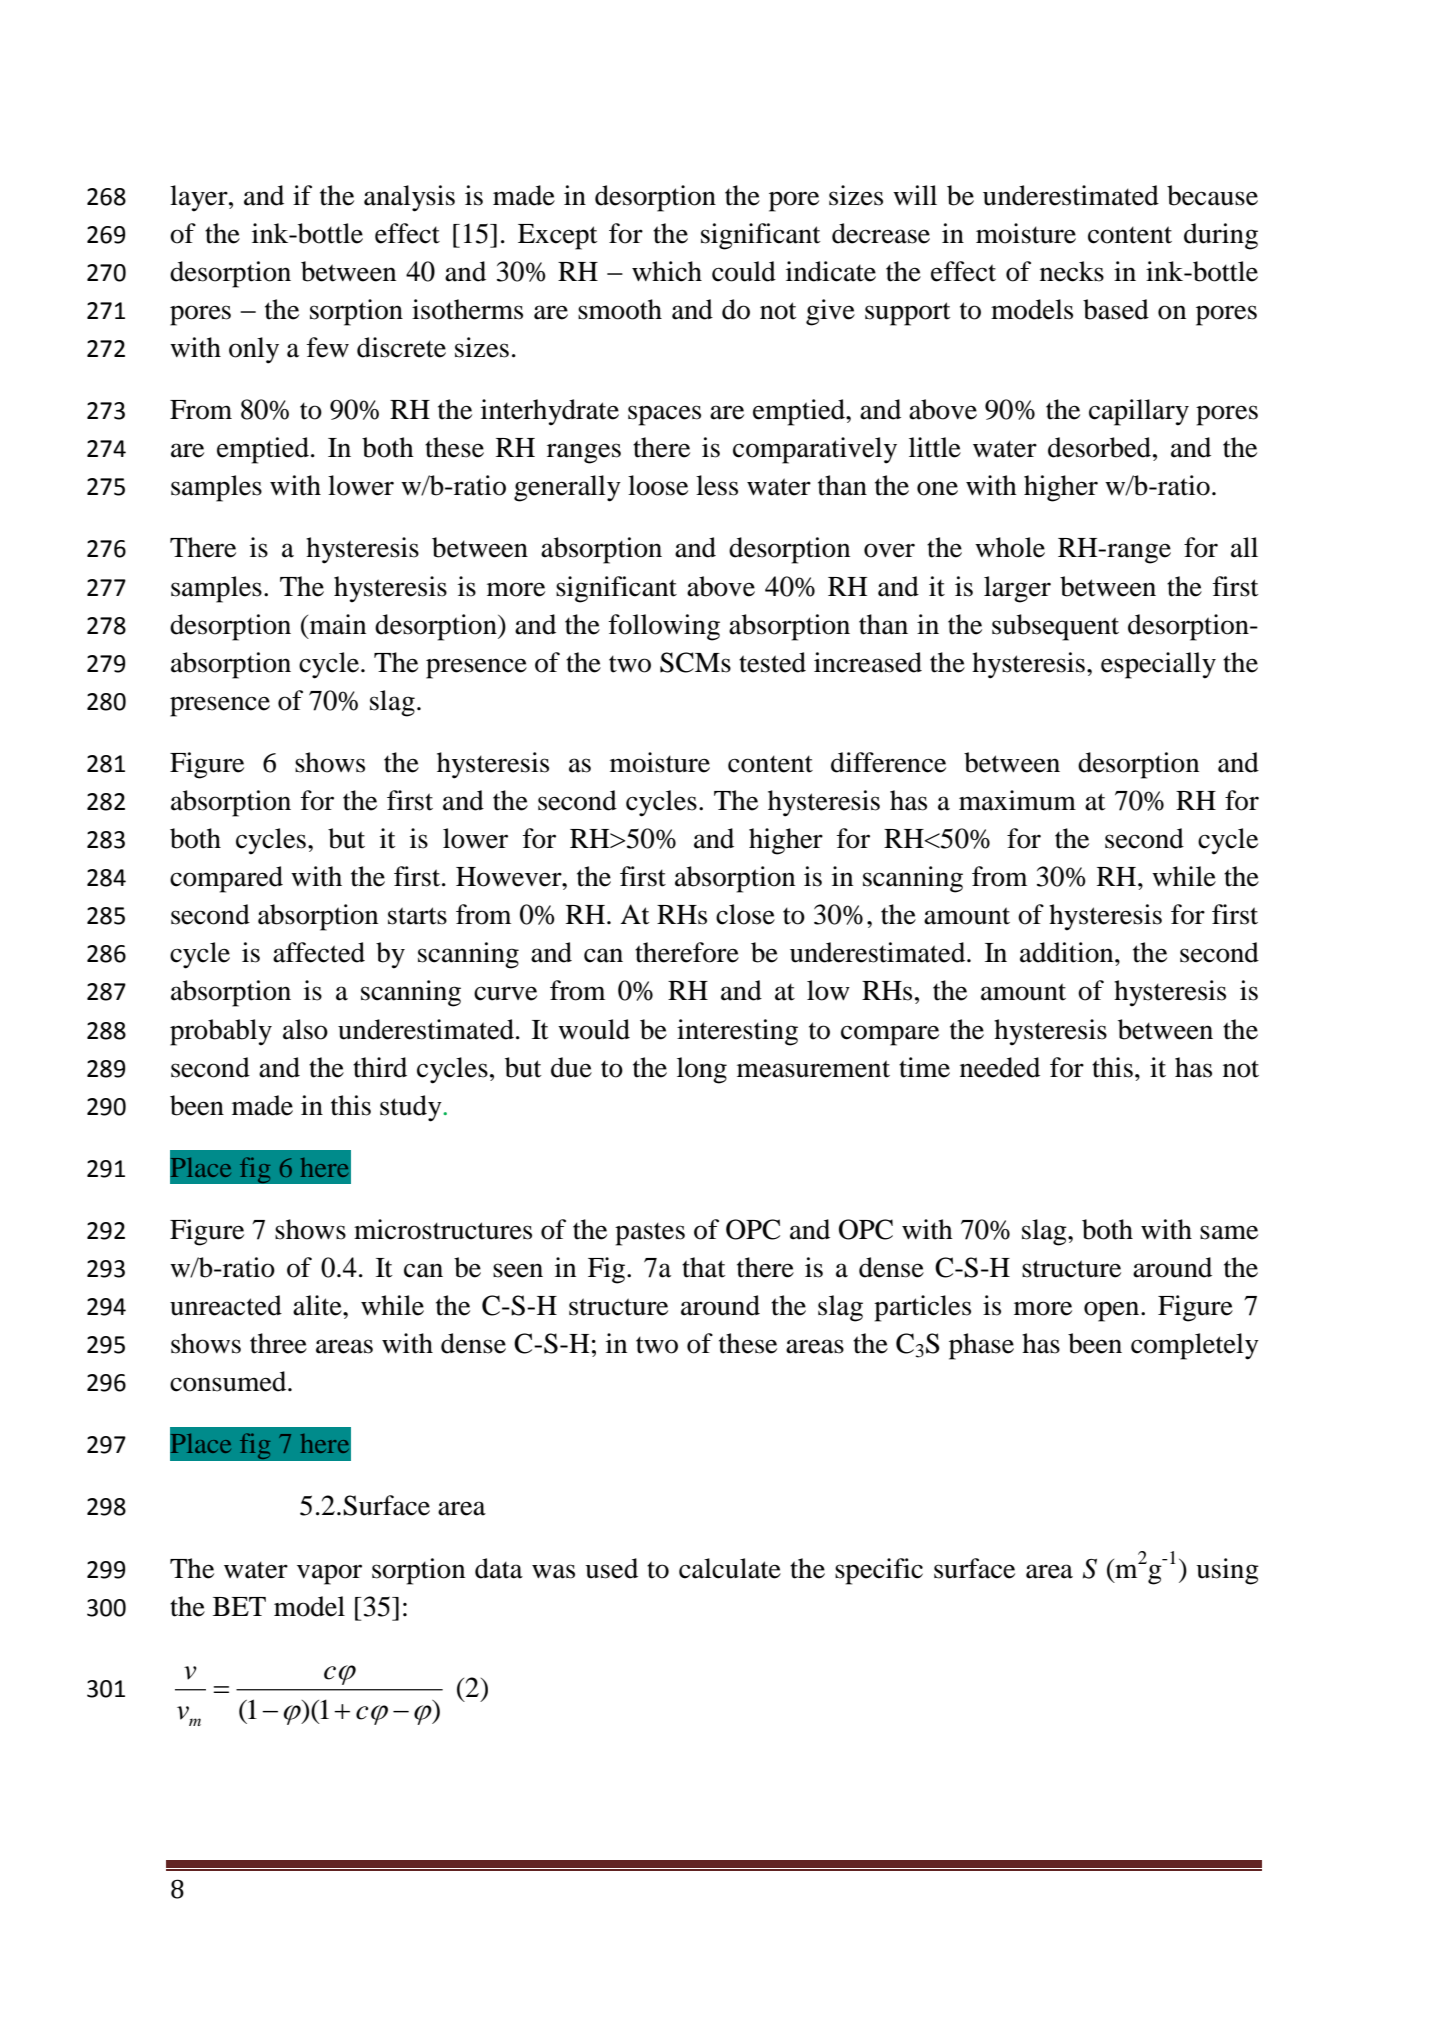  Describe the element at coordinates (730, 1568) in the screenshot. I see `calculate` at that location.
